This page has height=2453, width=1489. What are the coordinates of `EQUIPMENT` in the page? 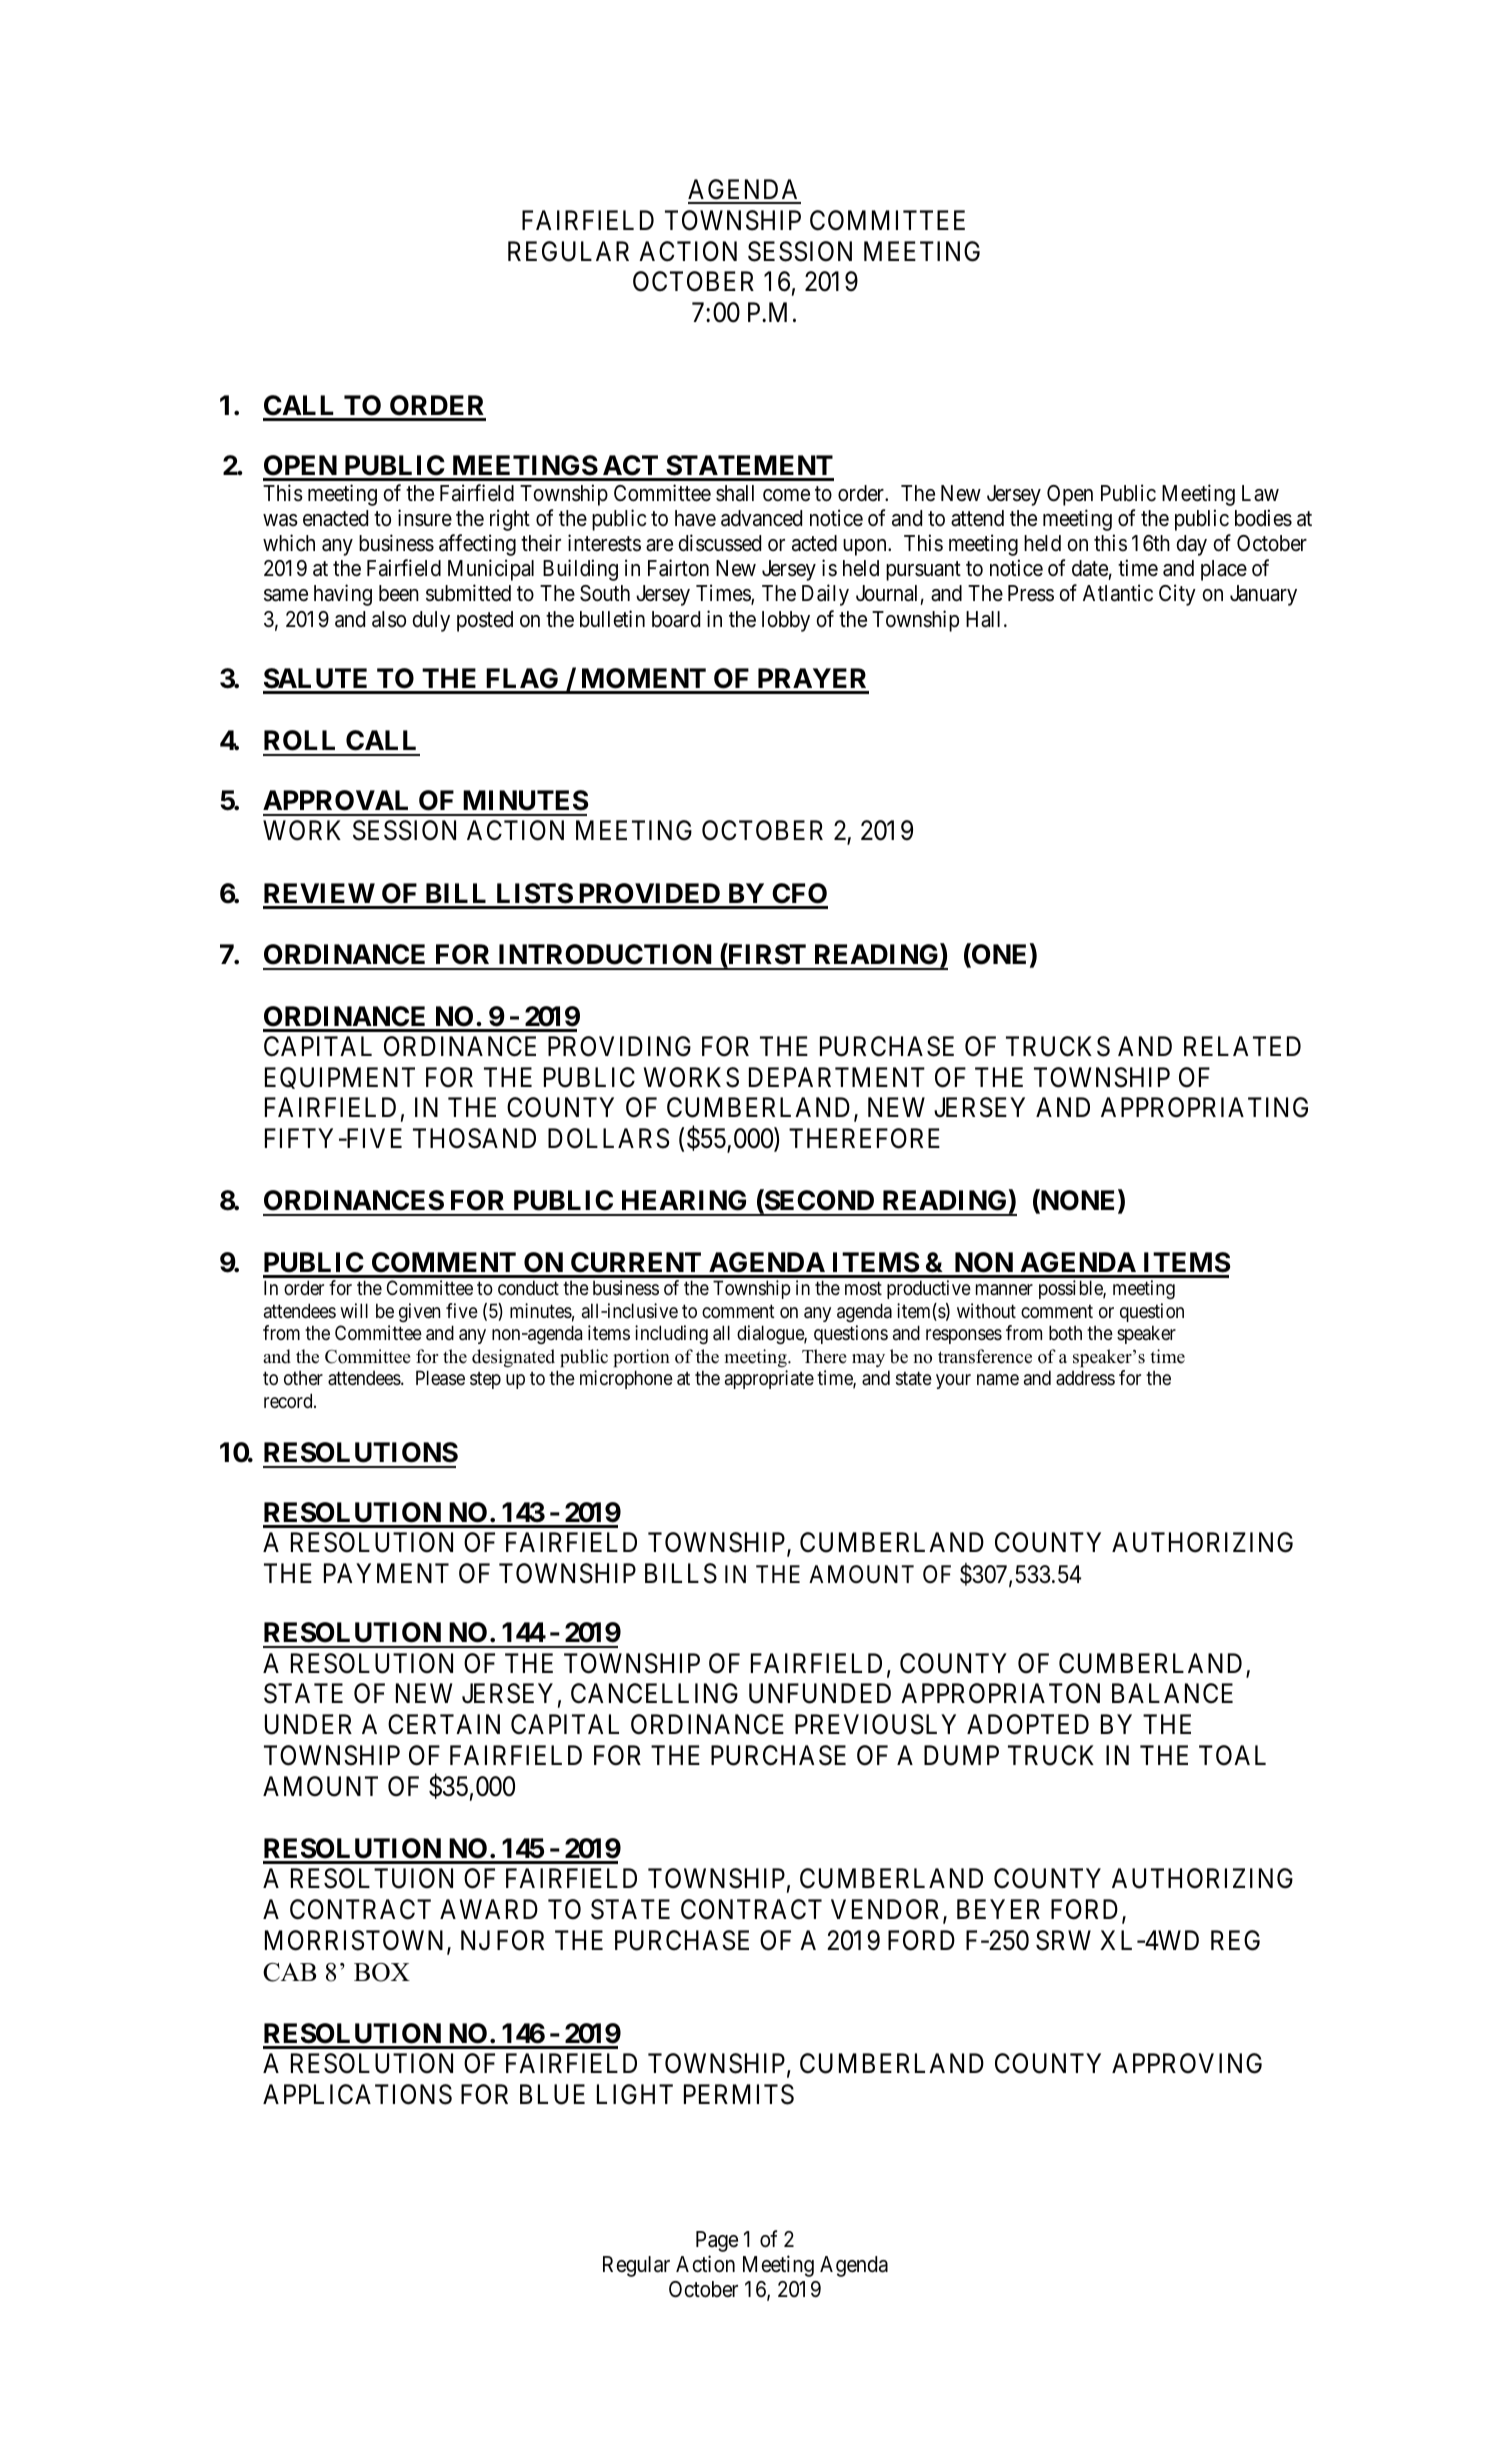 It's located at (340, 1078).
